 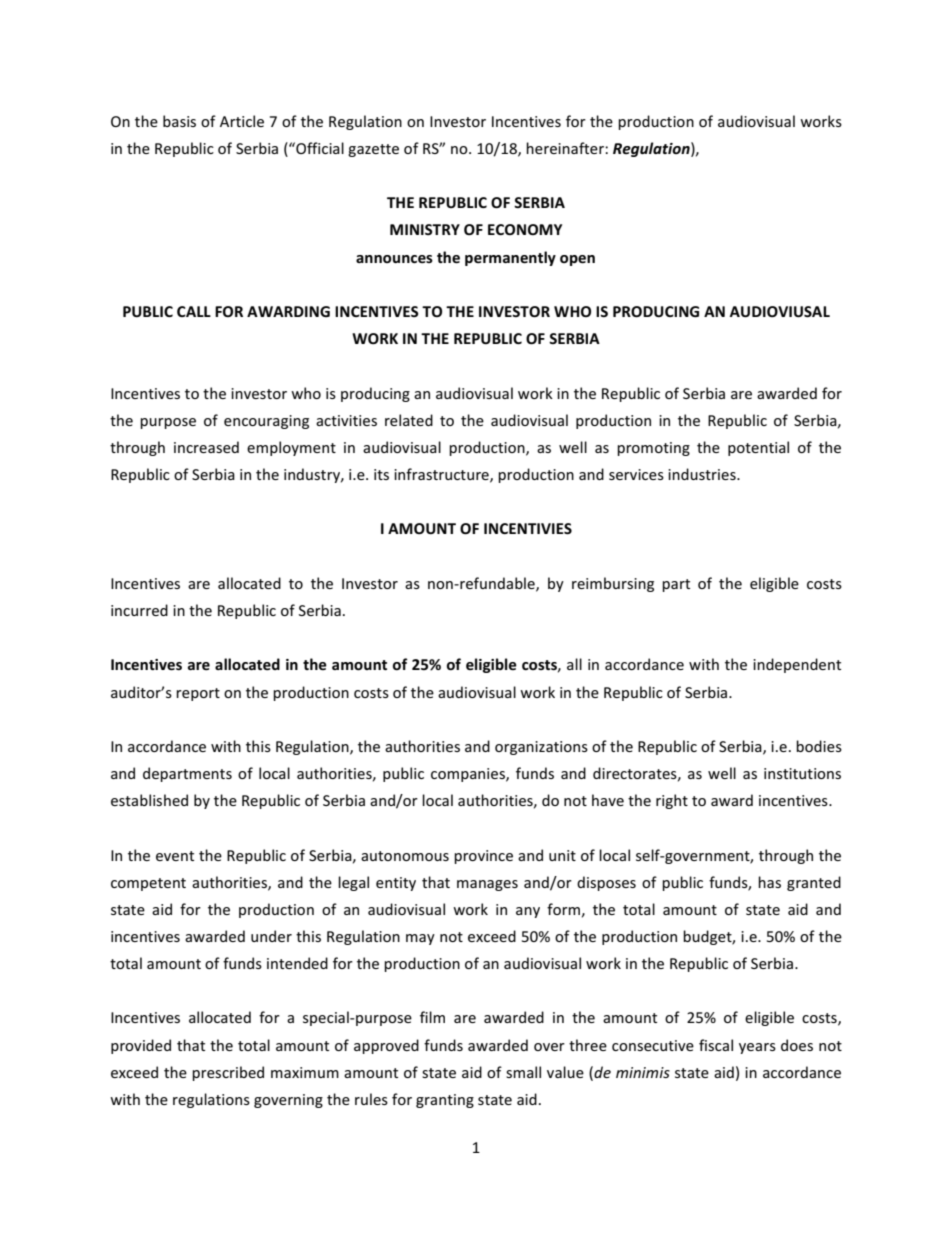 I want to click on gazette, so click(x=373, y=150).
